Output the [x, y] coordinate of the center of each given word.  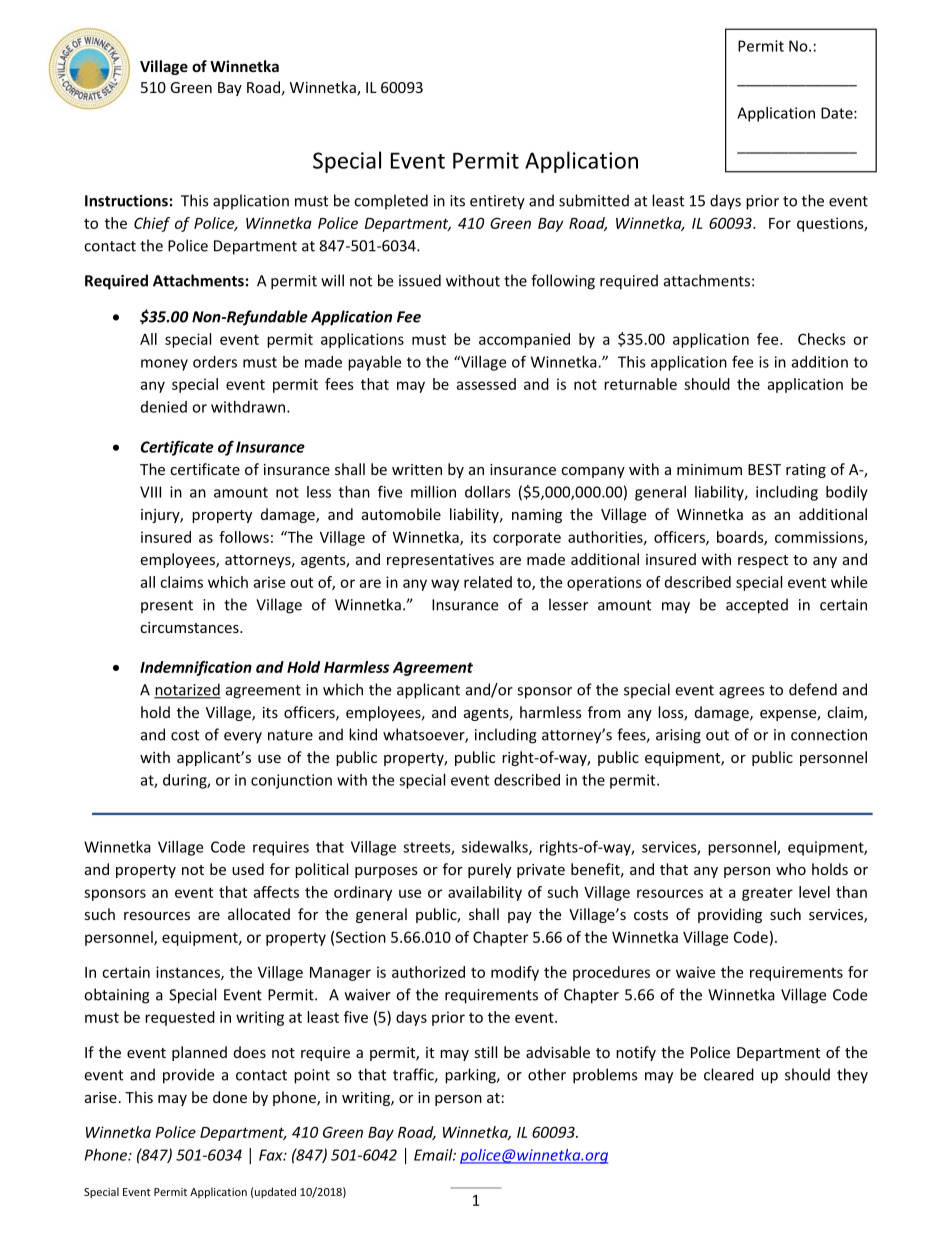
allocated [259, 914]
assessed [486, 384]
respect [763, 561]
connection [829, 735]
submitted [594, 200]
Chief [152, 224]
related [488, 582]
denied [164, 407]
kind [363, 734]
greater [767, 894]
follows [244, 537]
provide [188, 1076]
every [243, 738]
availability [485, 893]
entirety [497, 202]
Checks [822, 339]
